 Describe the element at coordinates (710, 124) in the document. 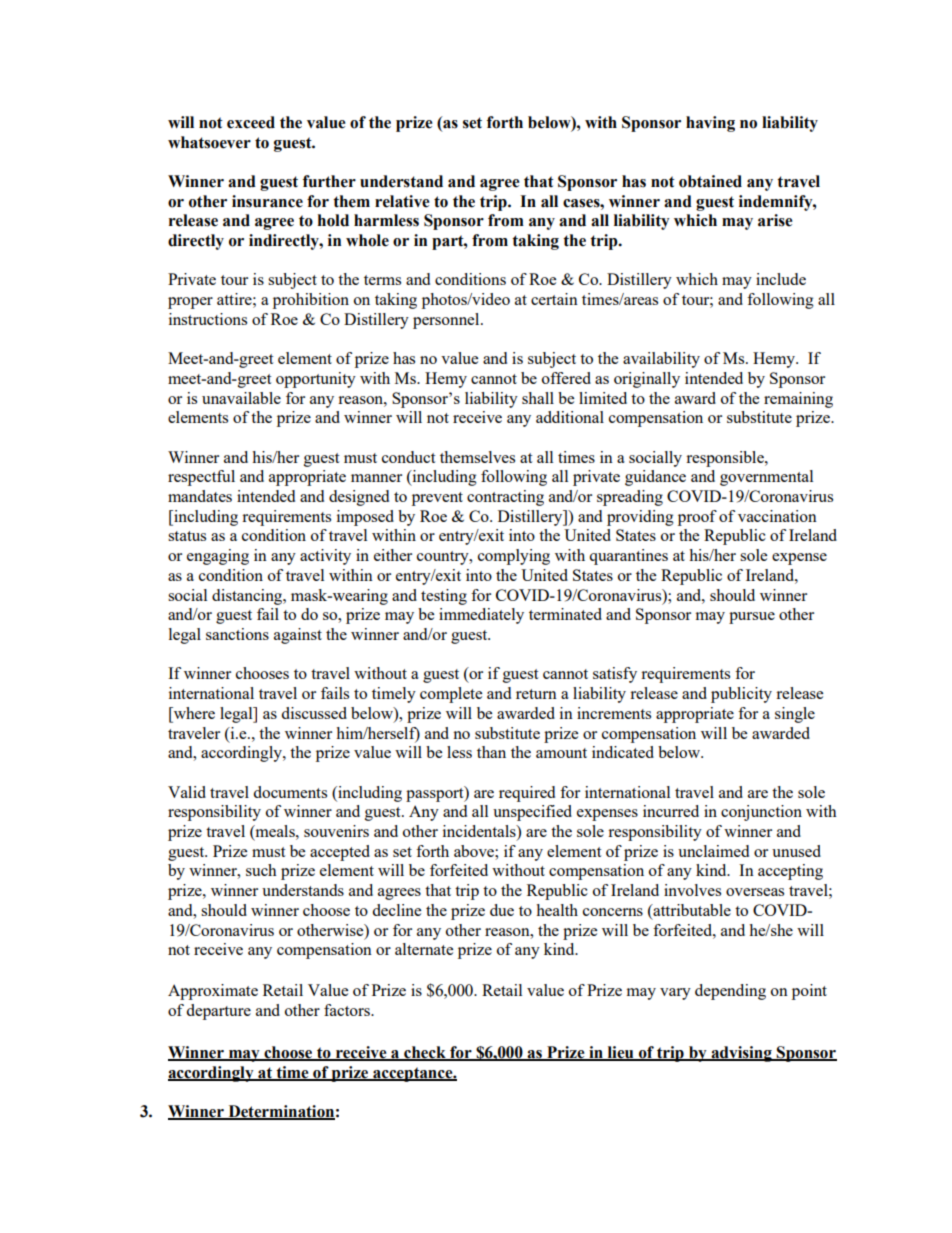

I see `having` at that location.
